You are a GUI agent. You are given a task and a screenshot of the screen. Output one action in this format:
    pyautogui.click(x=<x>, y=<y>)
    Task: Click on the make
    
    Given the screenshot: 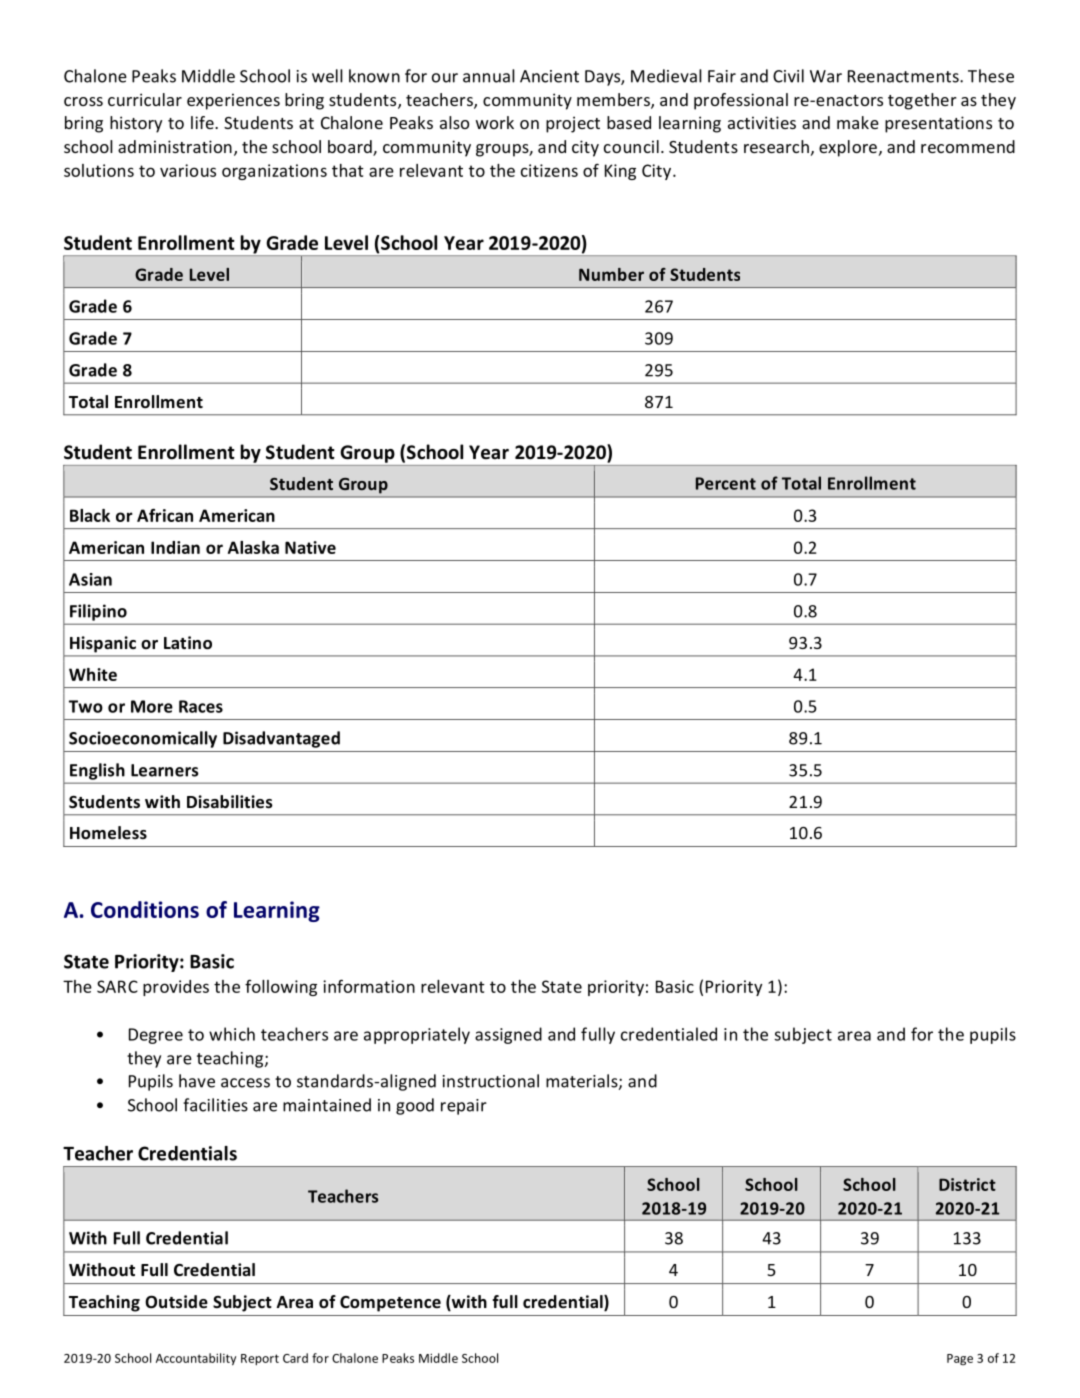 What is the action you would take?
    pyautogui.click(x=858, y=122)
